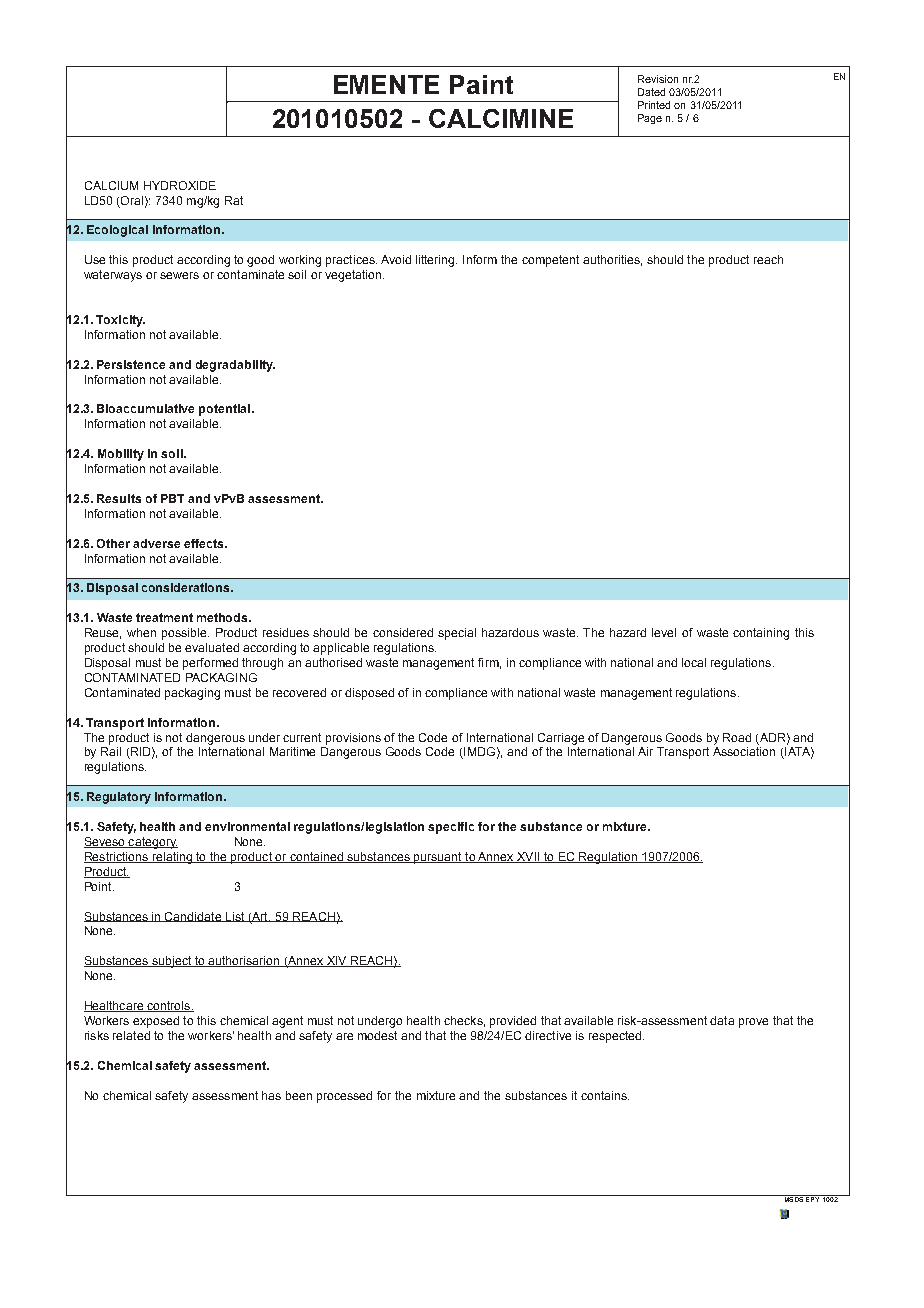 This image has height=1308, width=924. What do you see at coordinates (344, 1097) in the image?
I see `processed` at bounding box center [344, 1097].
